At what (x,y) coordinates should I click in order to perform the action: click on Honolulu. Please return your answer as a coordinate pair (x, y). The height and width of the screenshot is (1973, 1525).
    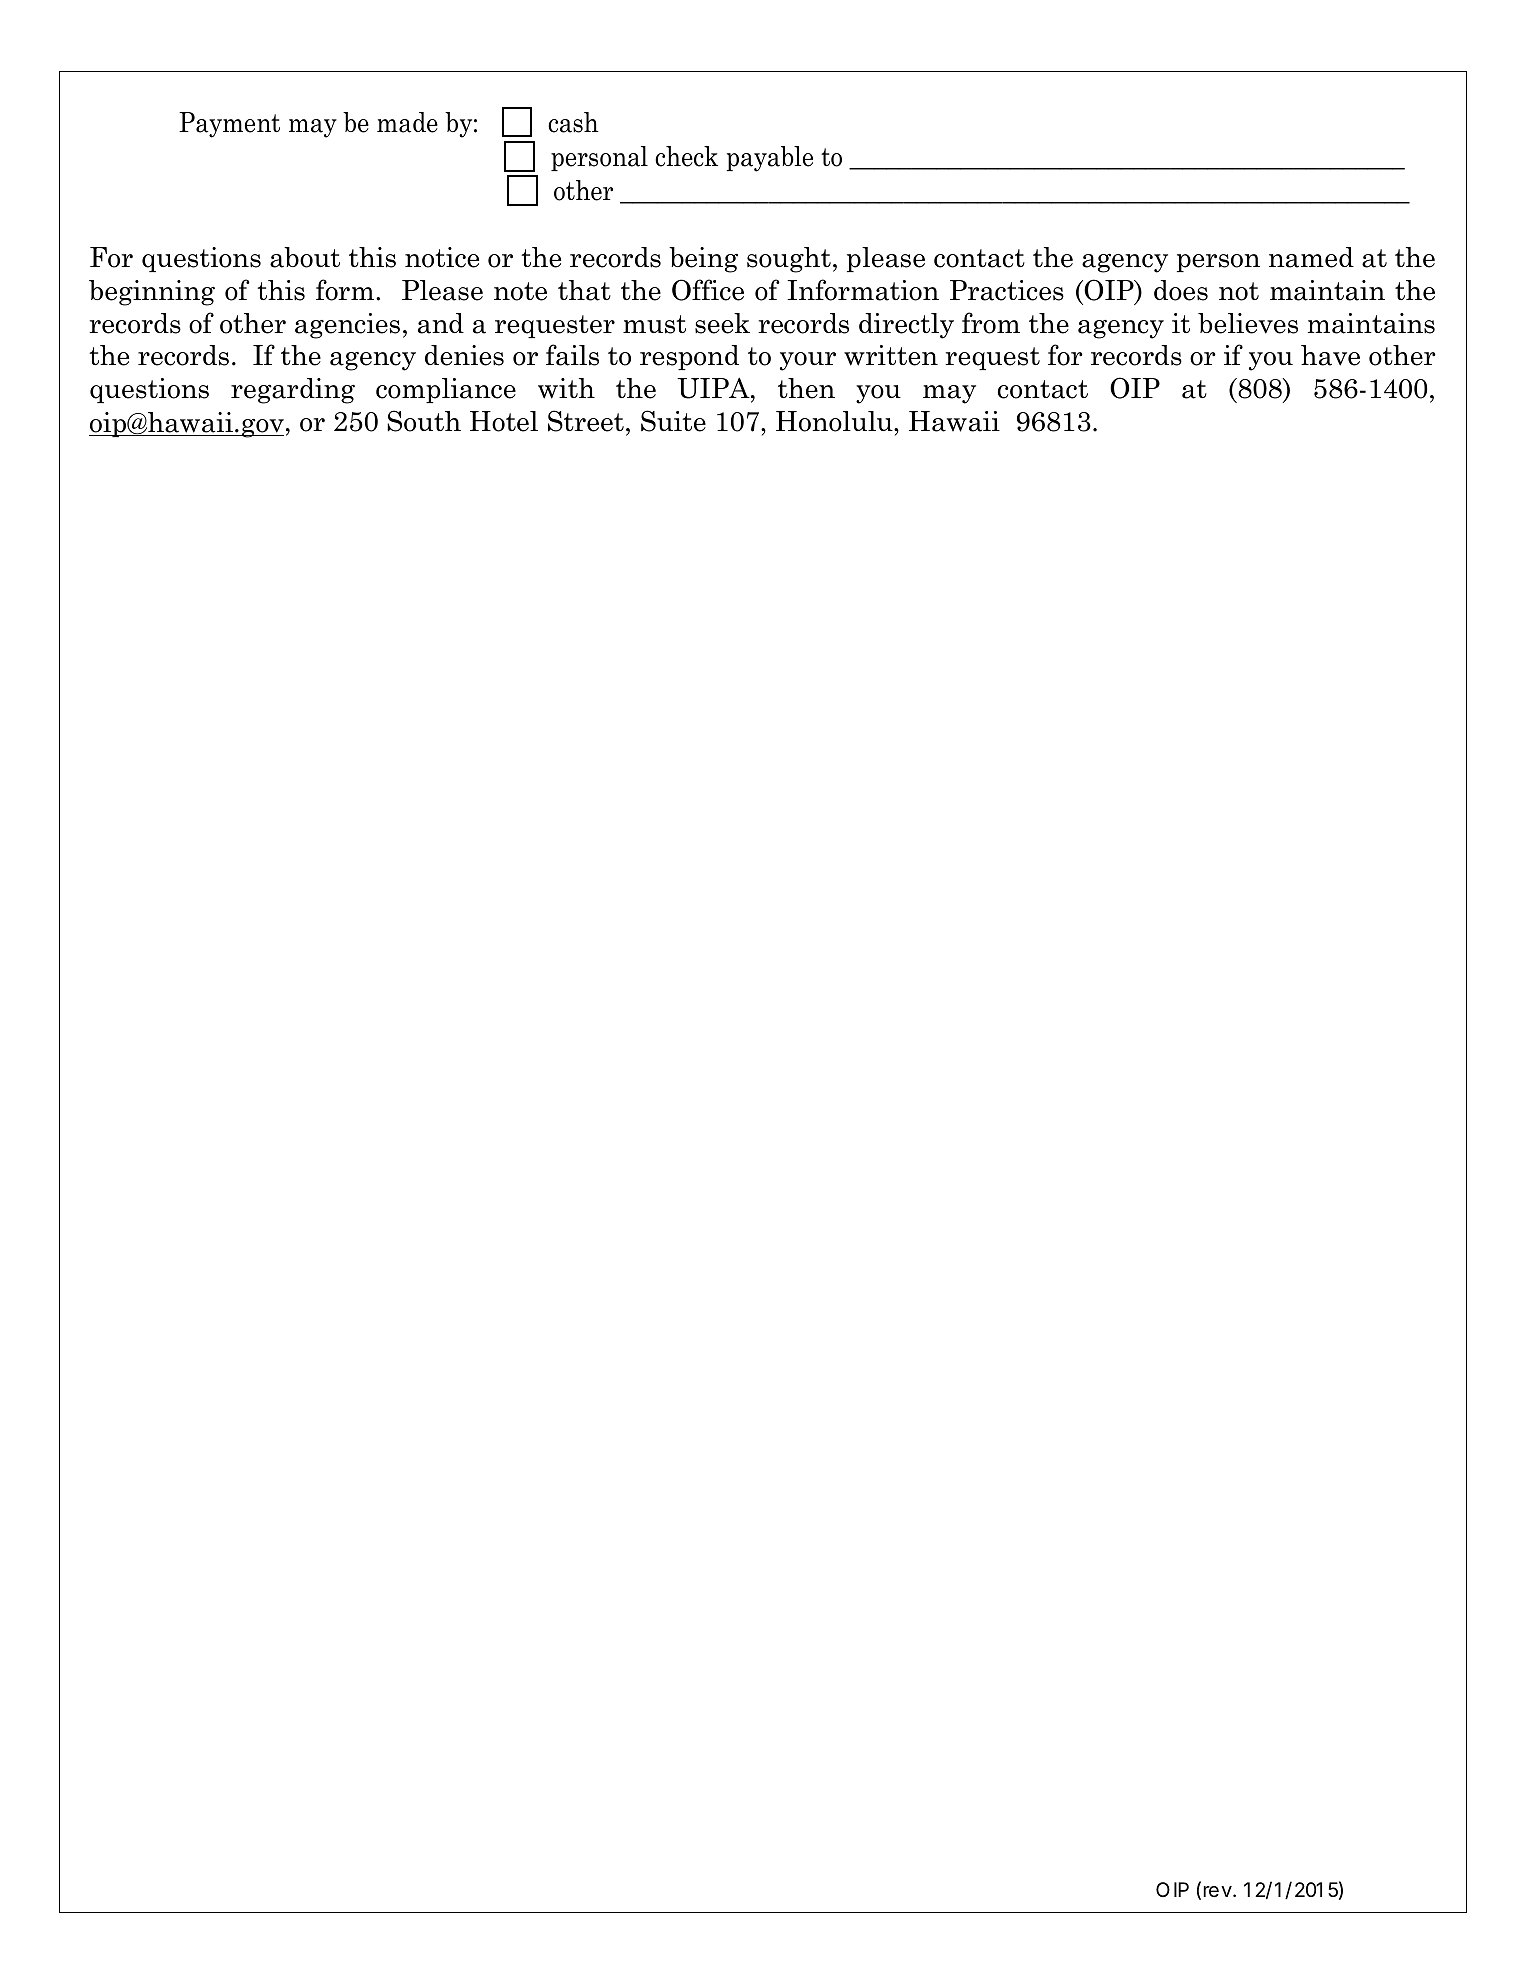
    Looking at the image, I should click on (835, 421).
